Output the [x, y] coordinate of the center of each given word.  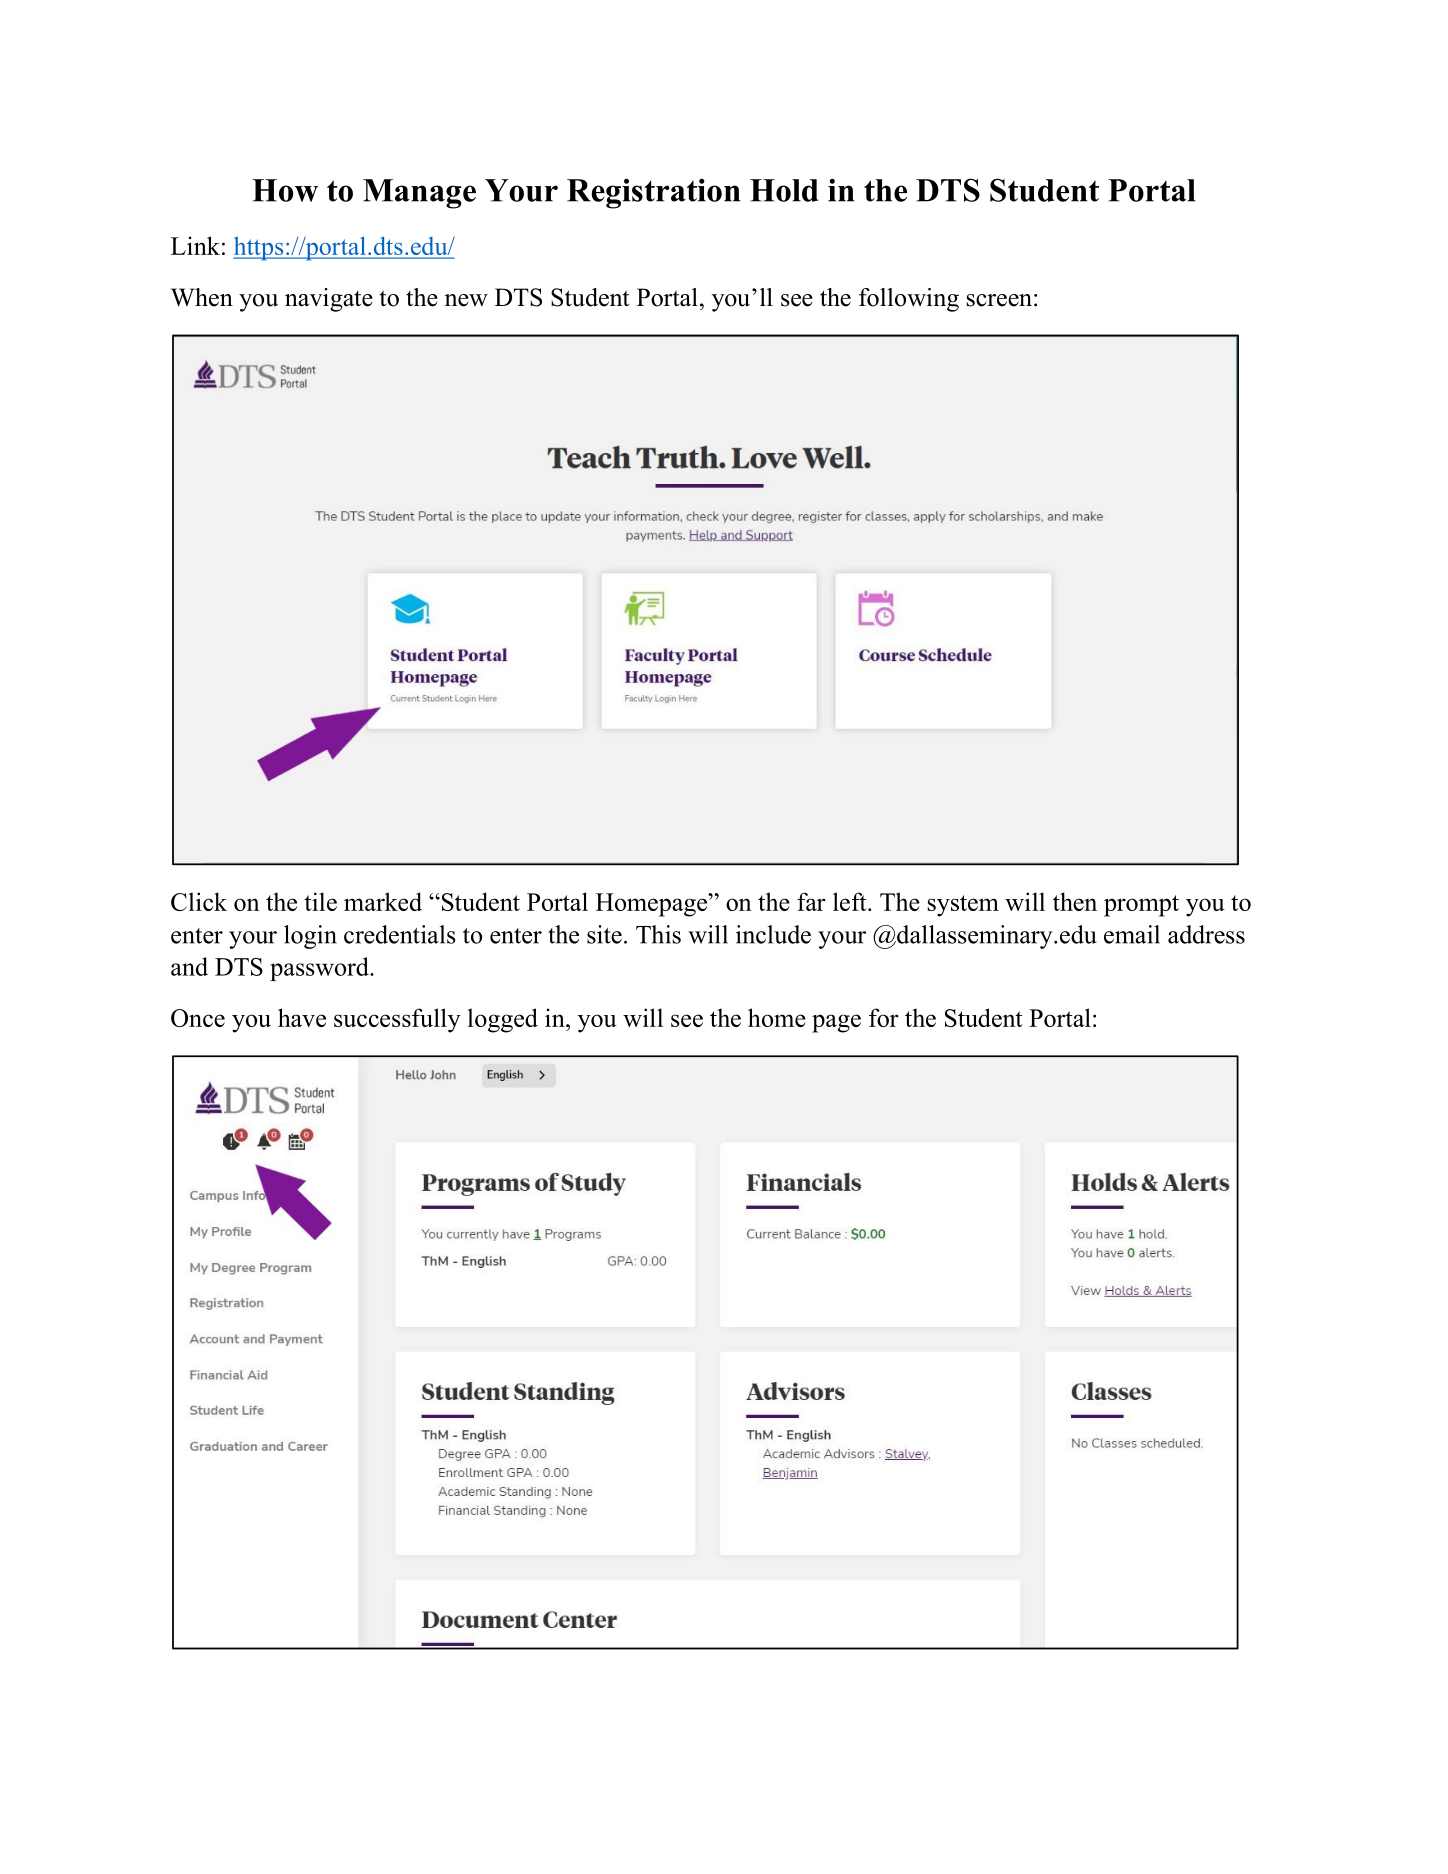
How [285, 190]
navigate [329, 300]
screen [999, 300]
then [1075, 901]
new [466, 300]
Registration [654, 193]
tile [320, 901]
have [302, 1017]
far [811, 901]
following [909, 300]
